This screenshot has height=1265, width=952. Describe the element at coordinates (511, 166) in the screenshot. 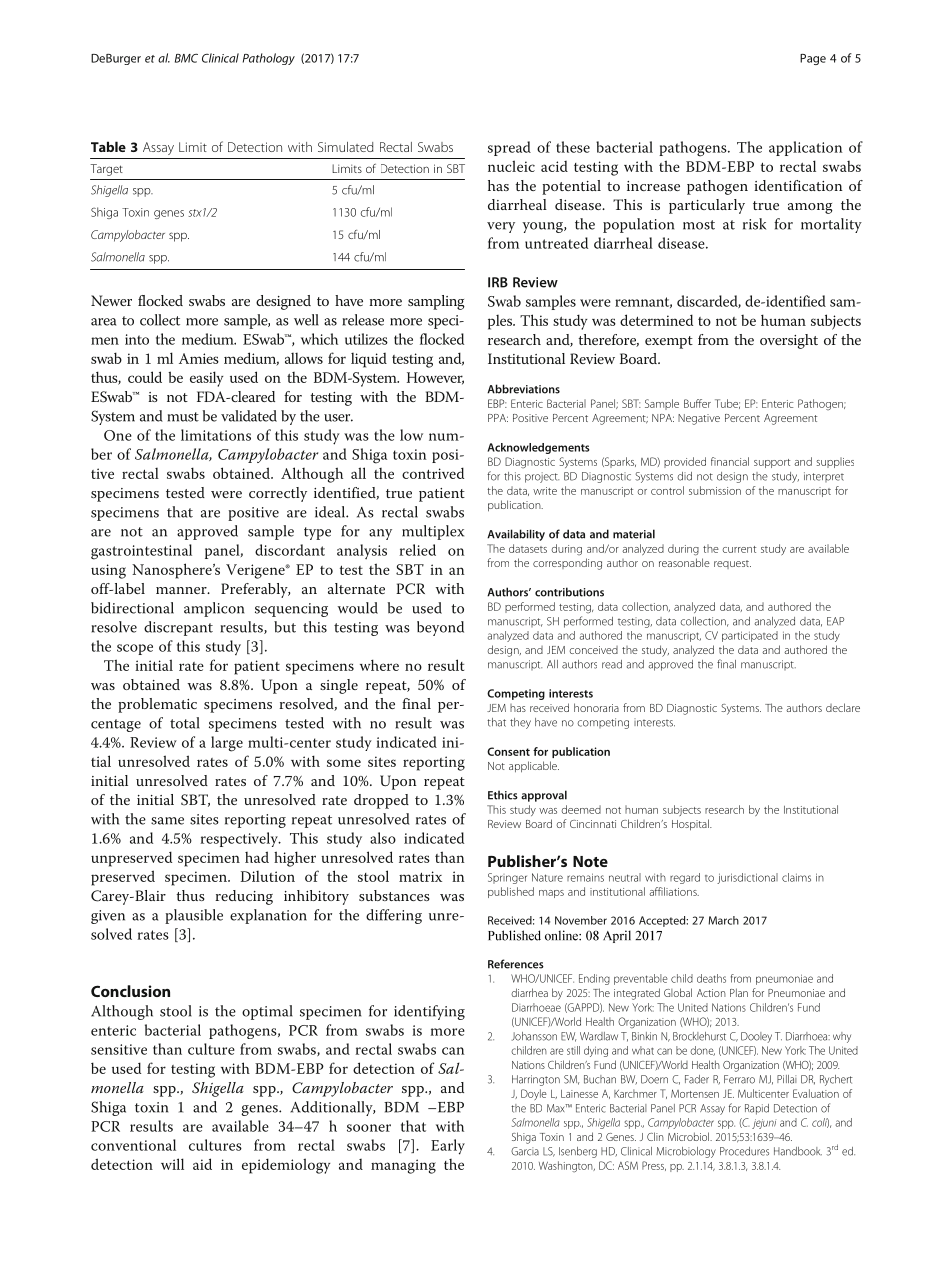

I see `nucleic` at that location.
